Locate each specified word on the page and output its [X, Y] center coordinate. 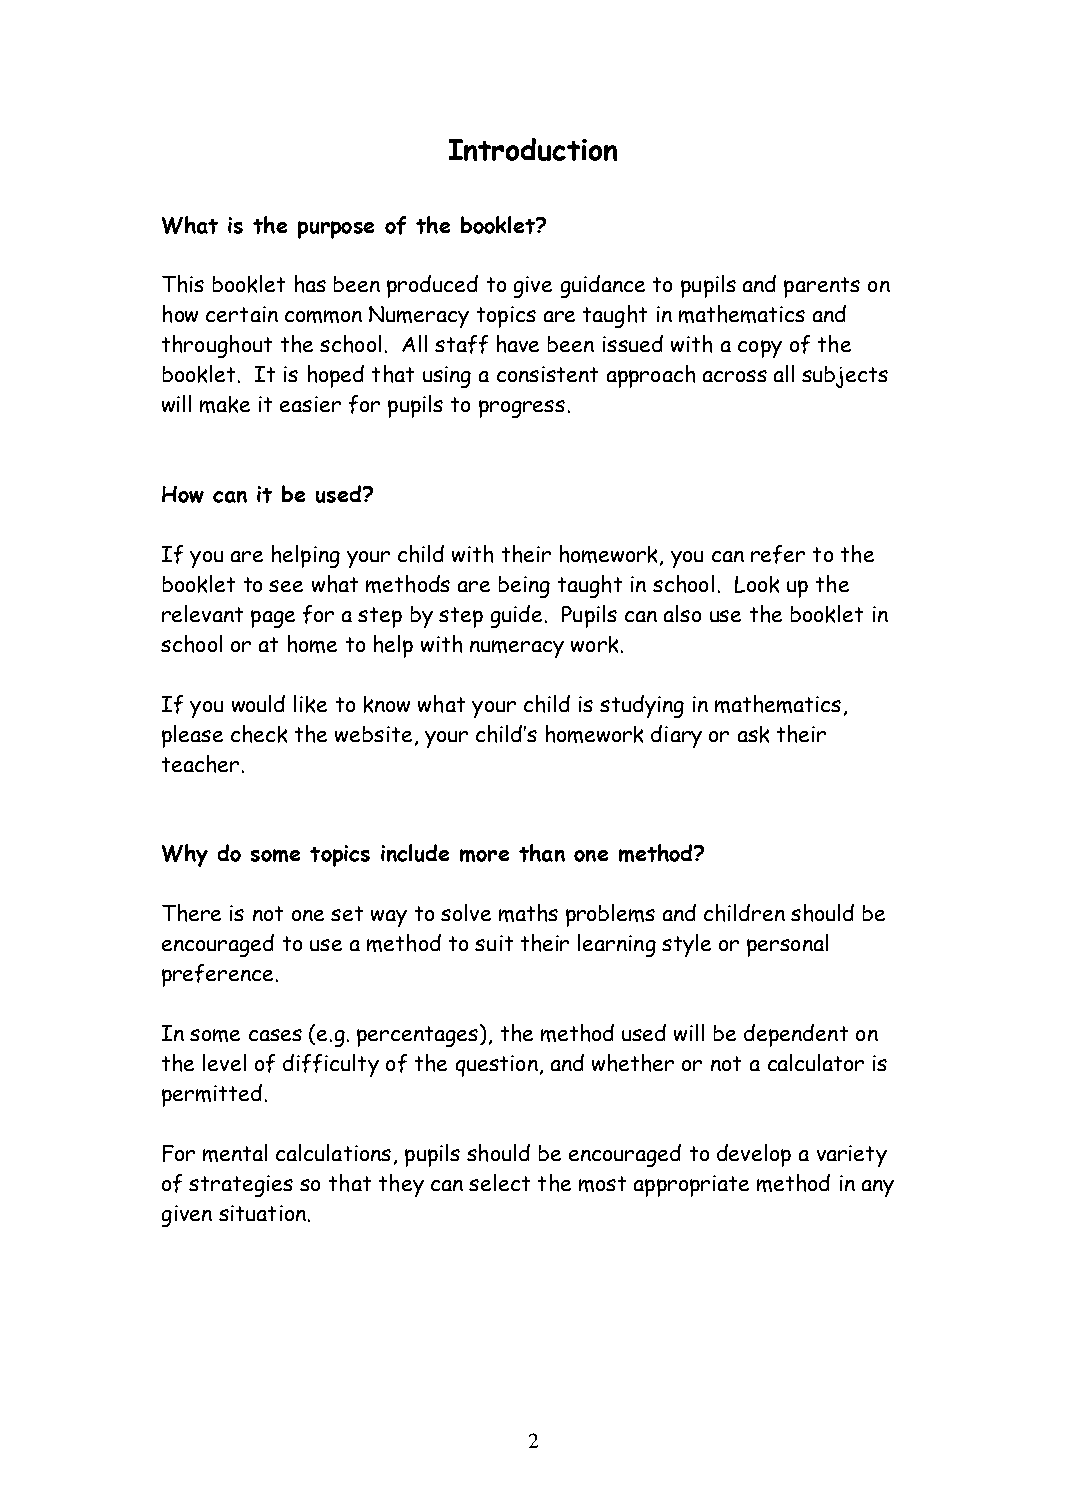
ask [753, 734]
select [499, 1182]
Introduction [533, 149]
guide [516, 616]
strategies [241, 1186]
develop [754, 1155]
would [258, 703]
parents [822, 287]
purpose [336, 230]
